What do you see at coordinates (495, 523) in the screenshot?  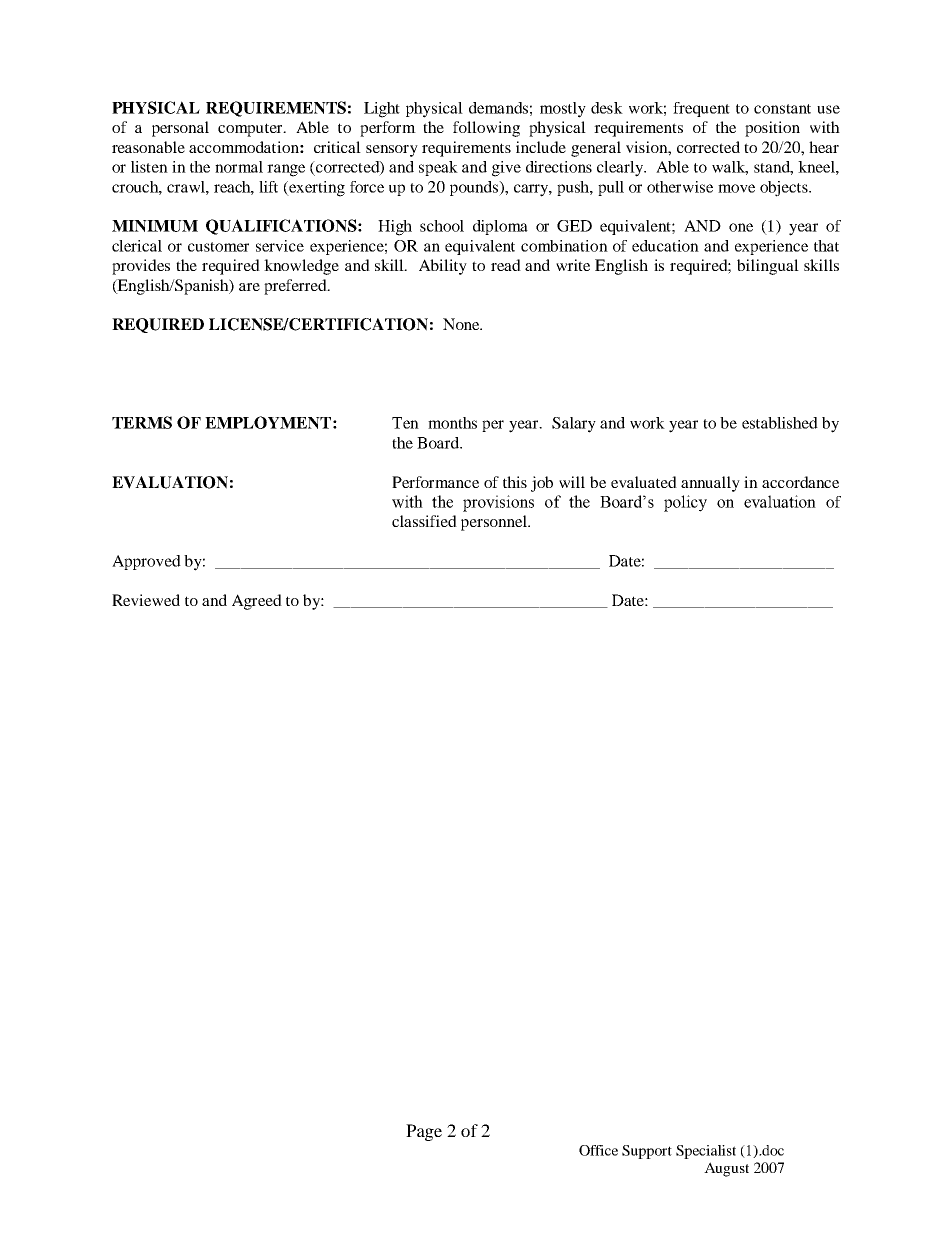 I see `personnel` at bounding box center [495, 523].
